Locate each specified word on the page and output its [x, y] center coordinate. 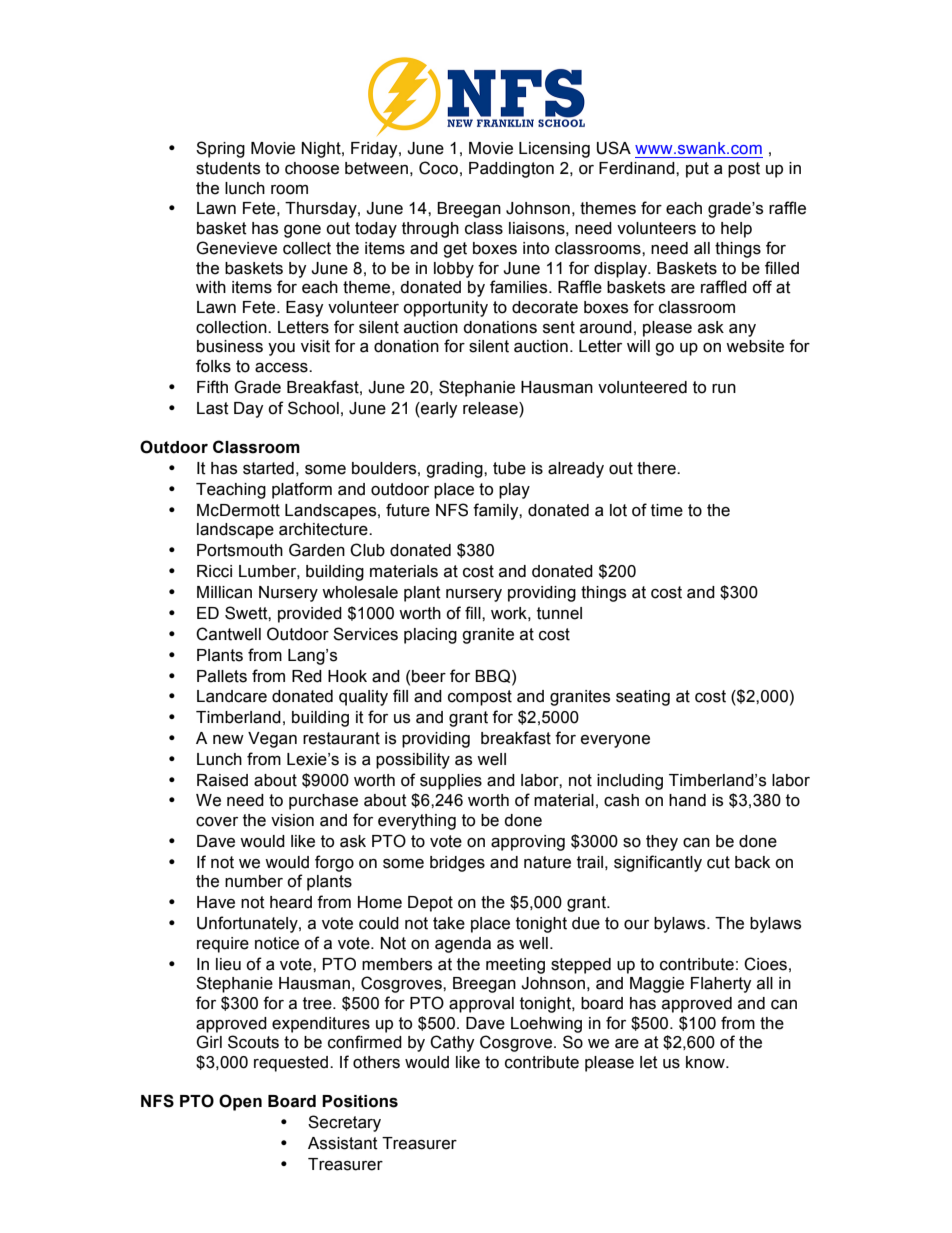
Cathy [452, 1043]
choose [312, 168]
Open [240, 1102]
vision [292, 820]
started [268, 468]
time [667, 510]
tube [509, 468]
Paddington [511, 170]
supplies [451, 782]
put [697, 170]
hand [687, 800]
